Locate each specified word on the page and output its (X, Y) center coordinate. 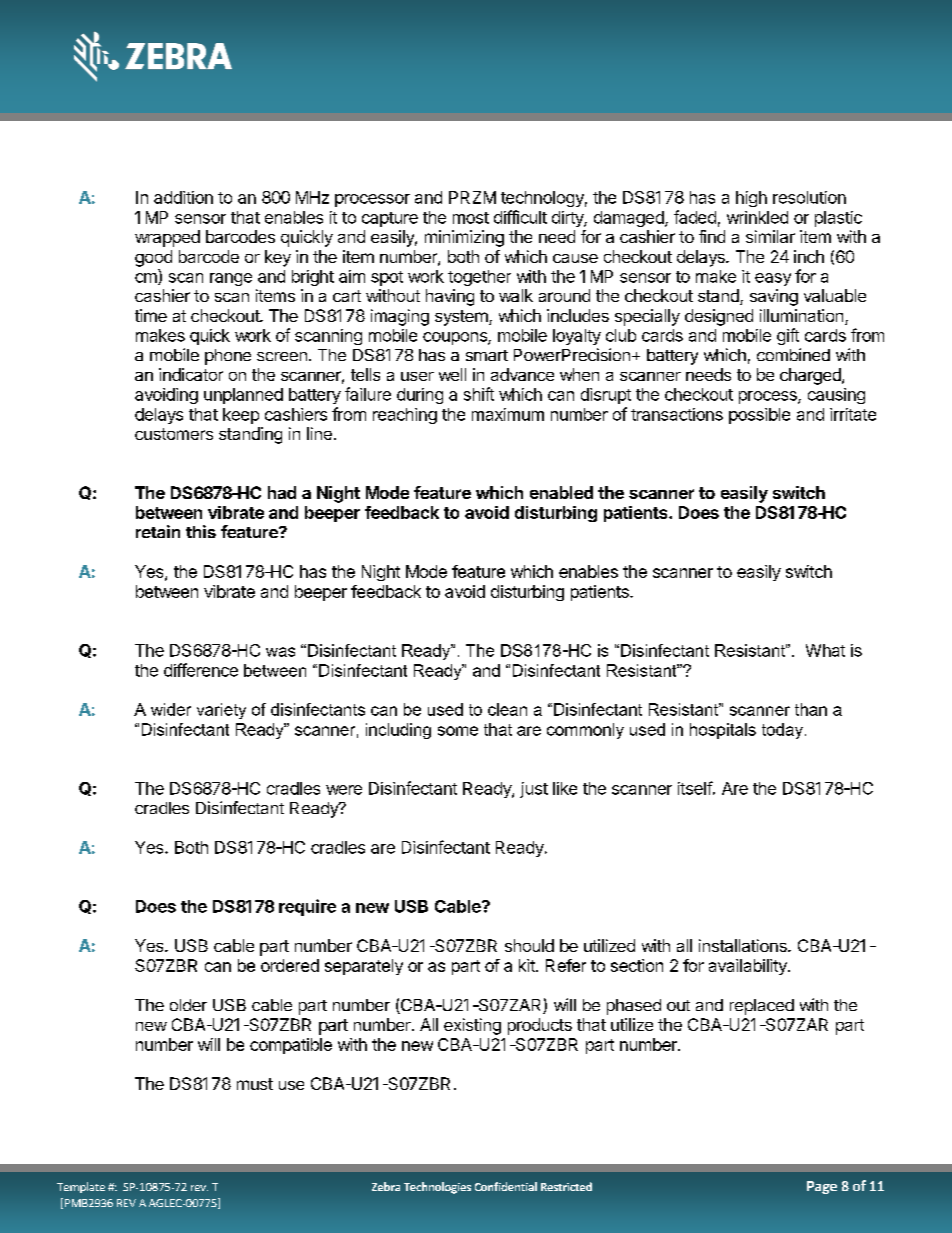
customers (174, 434)
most (471, 218)
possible (759, 416)
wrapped (167, 238)
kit (528, 965)
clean (507, 709)
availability (749, 967)
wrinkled (757, 217)
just (534, 790)
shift (479, 394)
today (782, 731)
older (188, 1005)
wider (171, 709)
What (825, 650)
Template (81, 1187)
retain (158, 531)
